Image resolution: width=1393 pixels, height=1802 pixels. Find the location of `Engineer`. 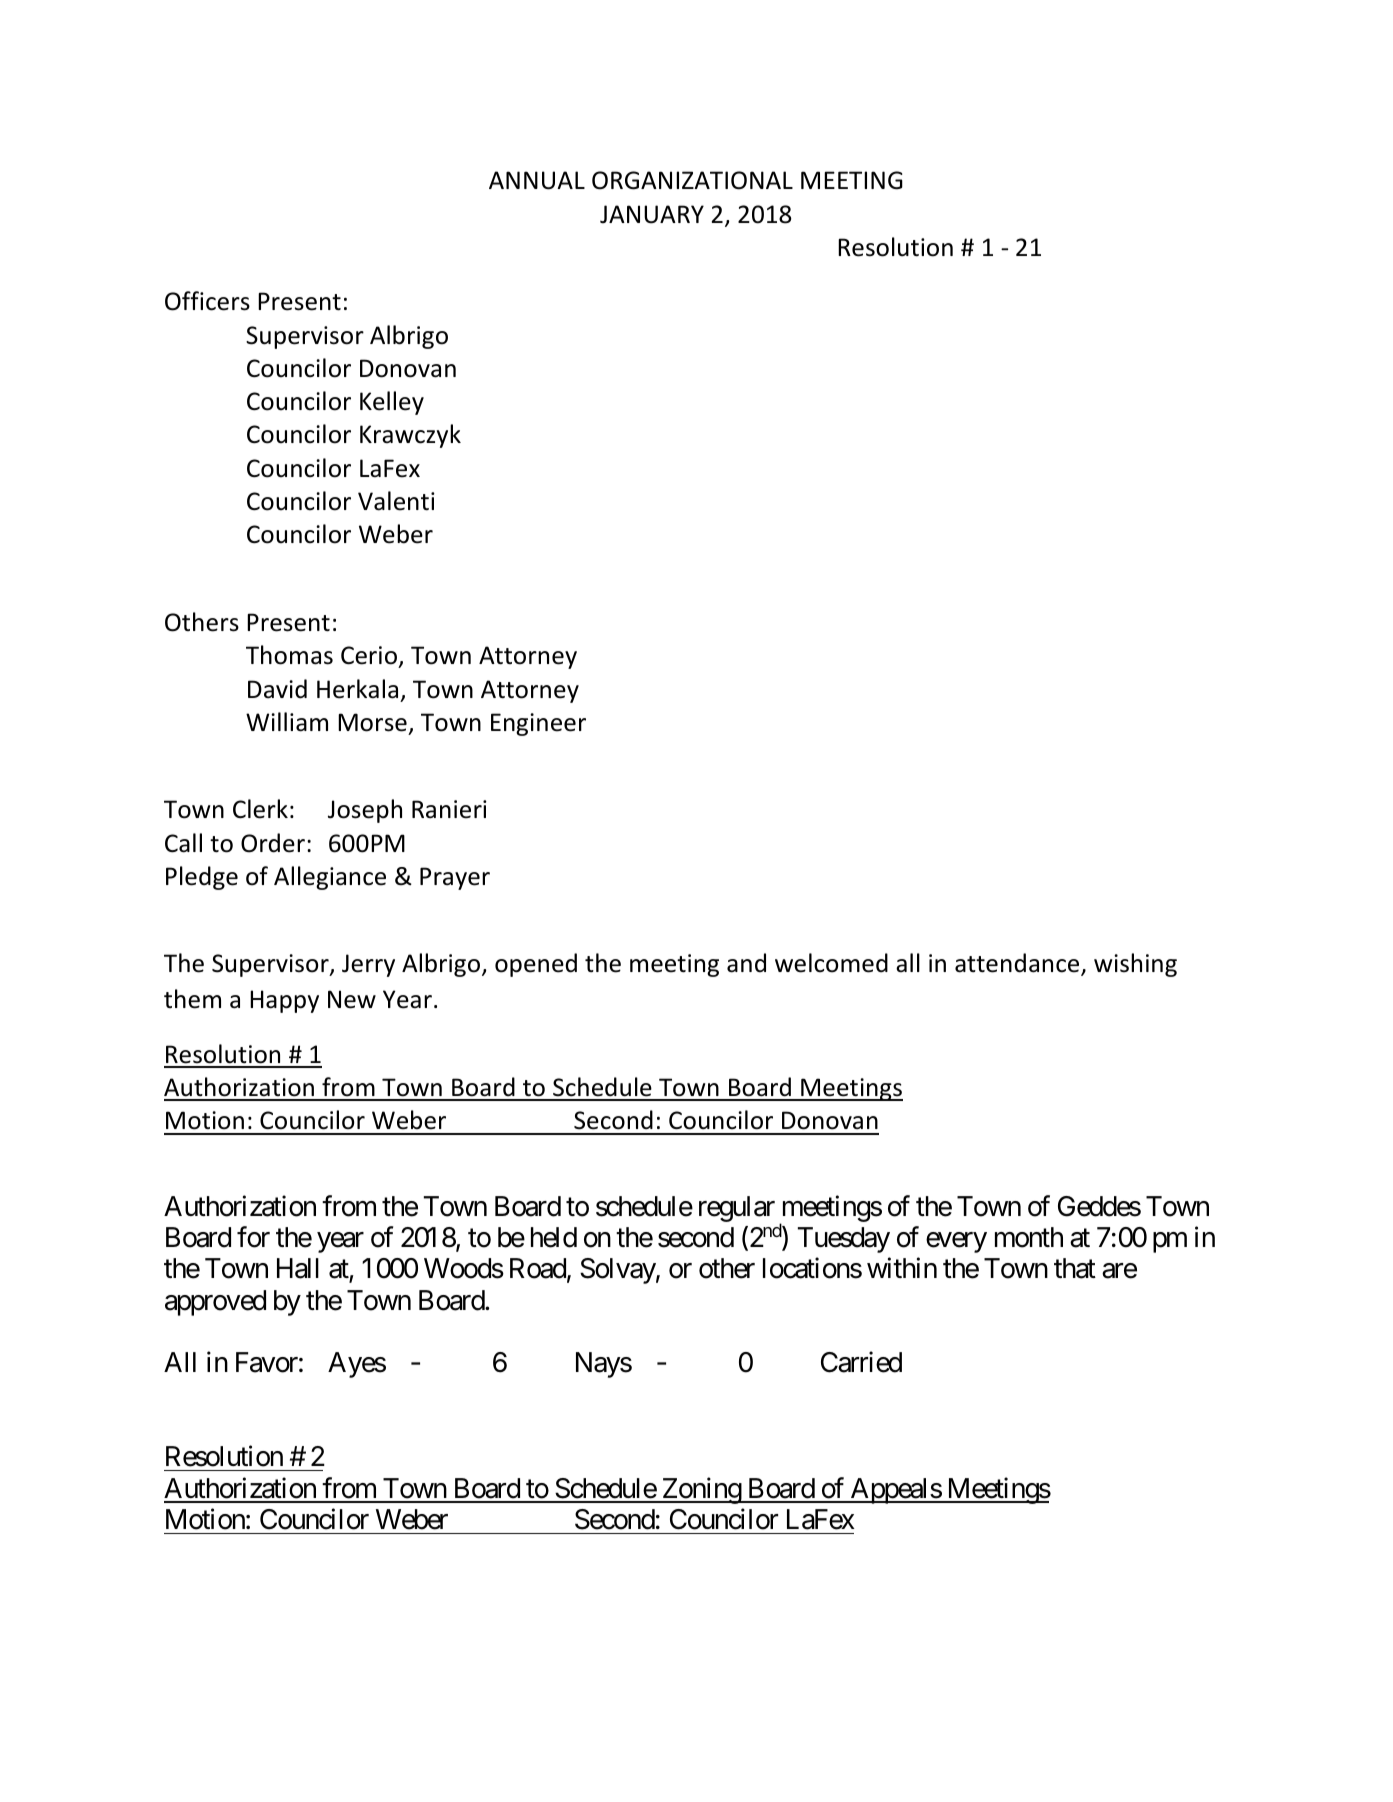

Engineer is located at coordinates (538, 724).
